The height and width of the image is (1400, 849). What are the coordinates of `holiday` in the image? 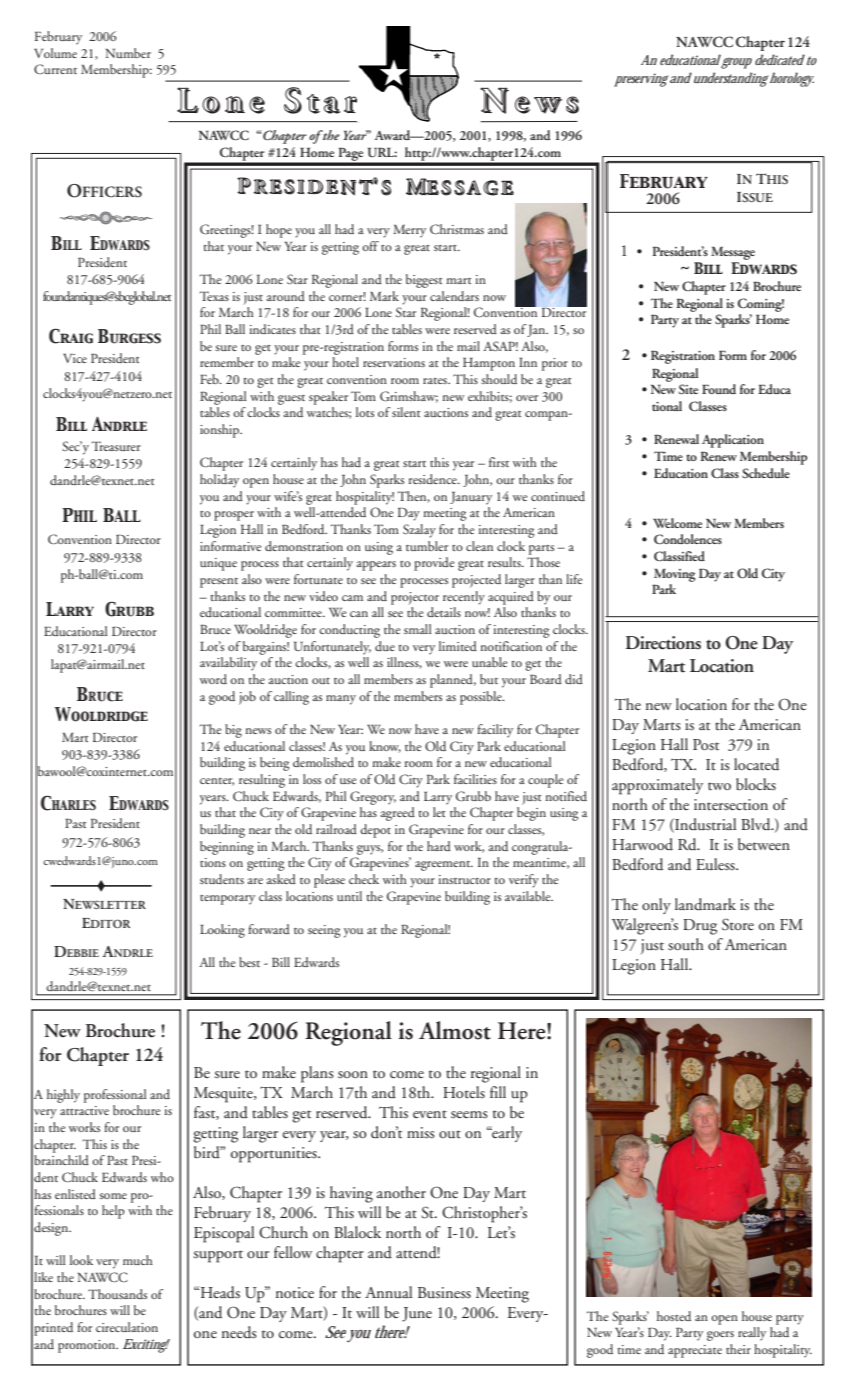 It's located at (219, 481).
